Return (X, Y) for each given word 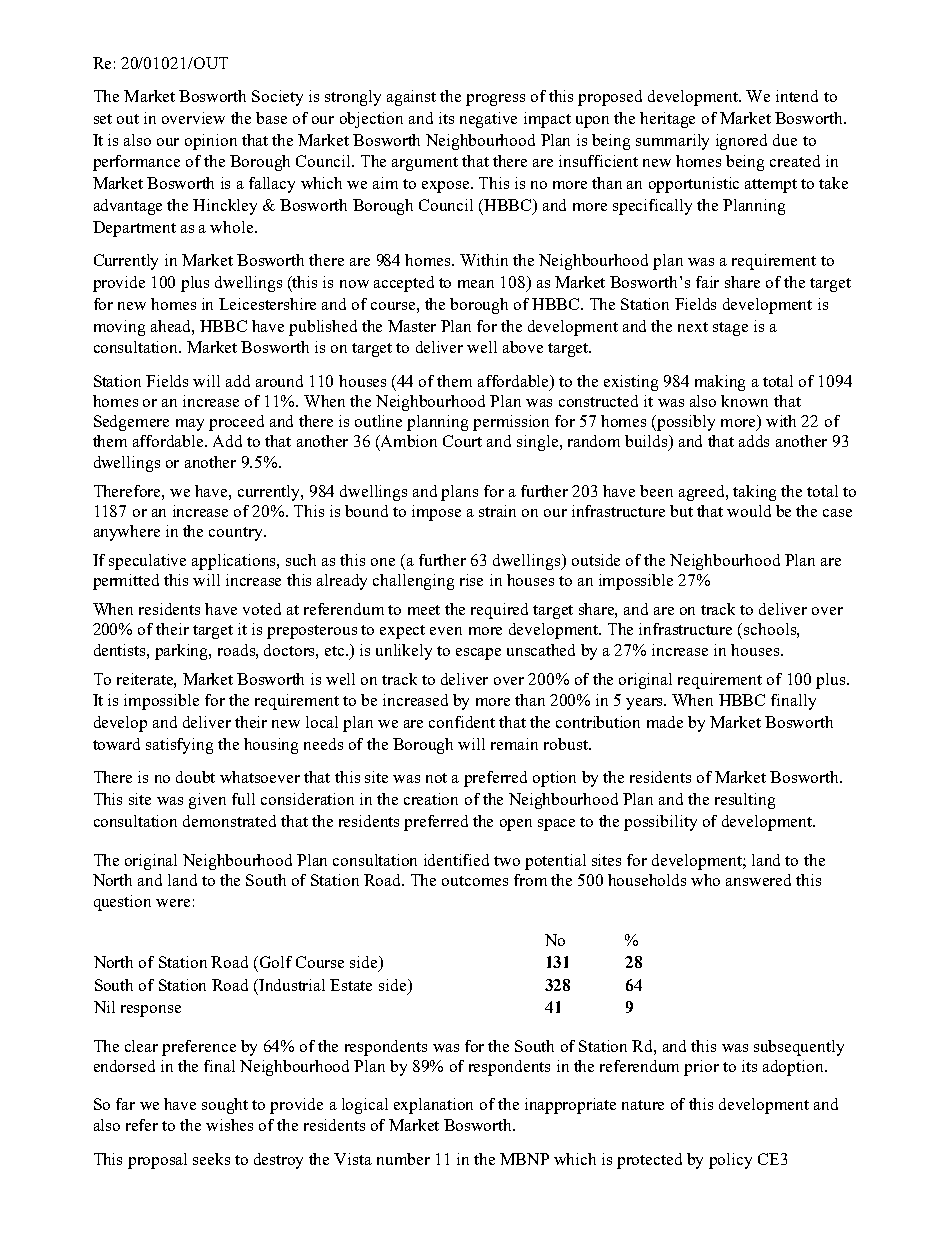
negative (488, 120)
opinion (211, 142)
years (646, 704)
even (446, 631)
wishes (229, 1125)
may (190, 425)
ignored (741, 142)
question (122, 903)
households (647, 880)
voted (262, 609)
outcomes (475, 881)
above (523, 347)
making (720, 383)
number (403, 1159)
